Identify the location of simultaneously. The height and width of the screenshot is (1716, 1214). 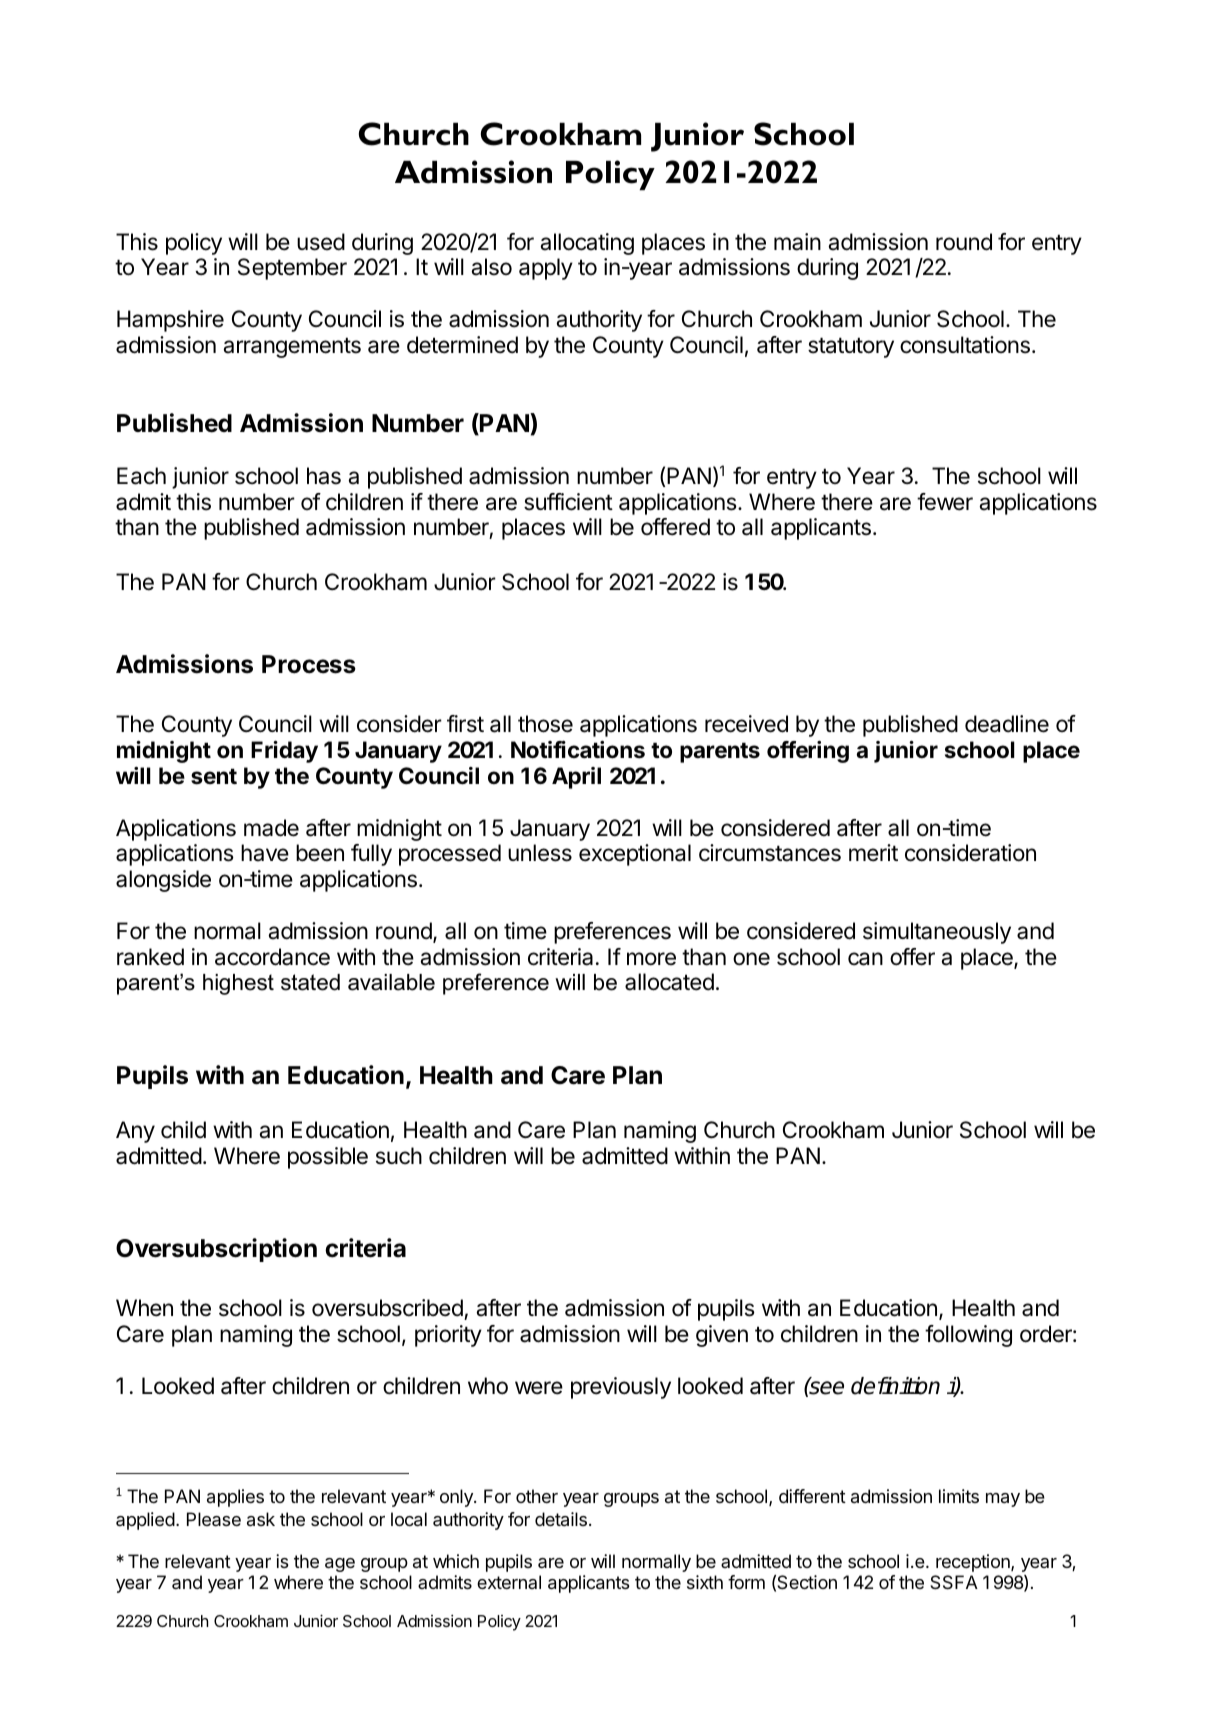
(937, 933).
